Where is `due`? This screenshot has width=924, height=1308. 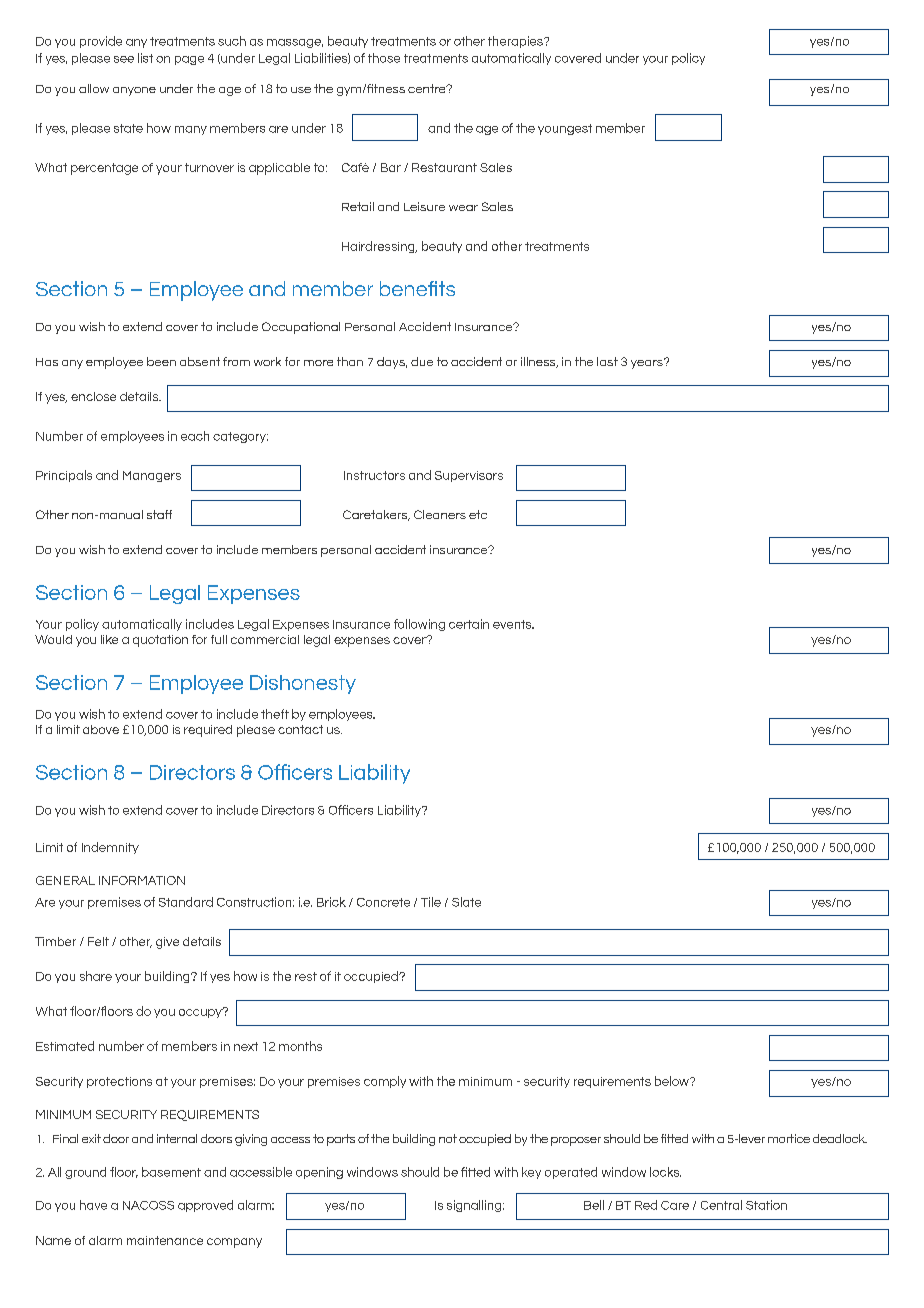
due is located at coordinates (422, 361).
